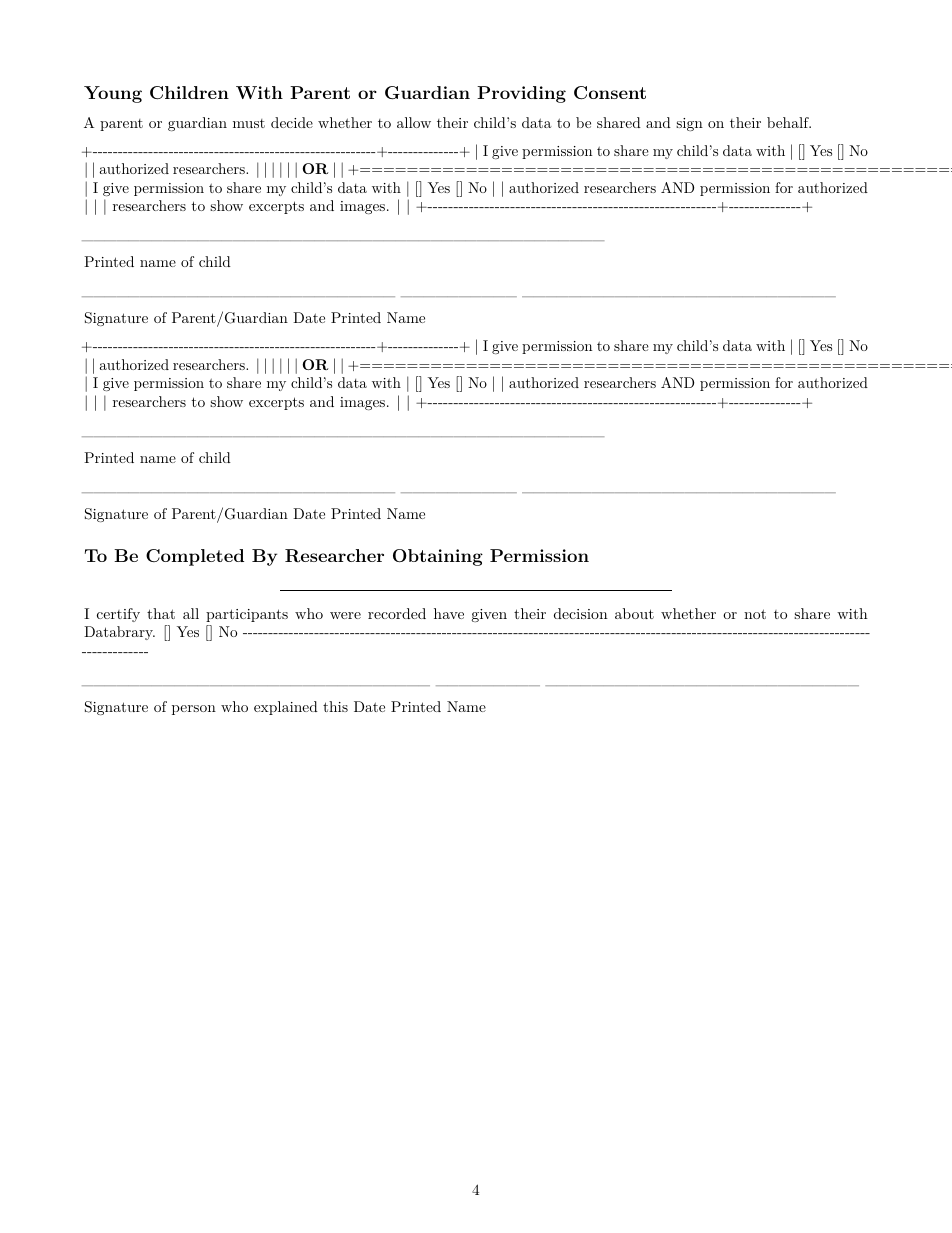  I want to click on behalf, so click(789, 122).
